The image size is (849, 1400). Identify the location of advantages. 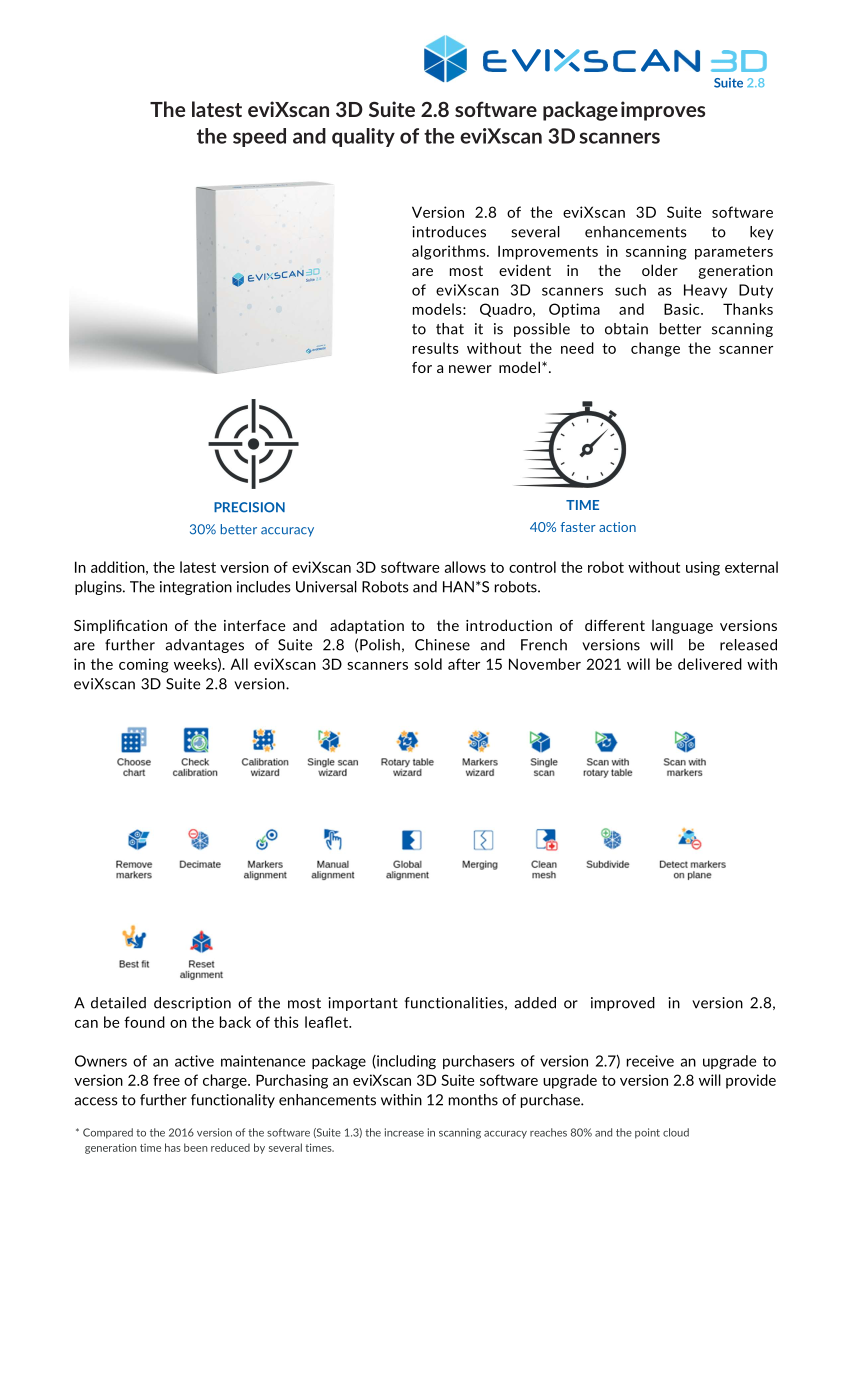
(204, 646).
